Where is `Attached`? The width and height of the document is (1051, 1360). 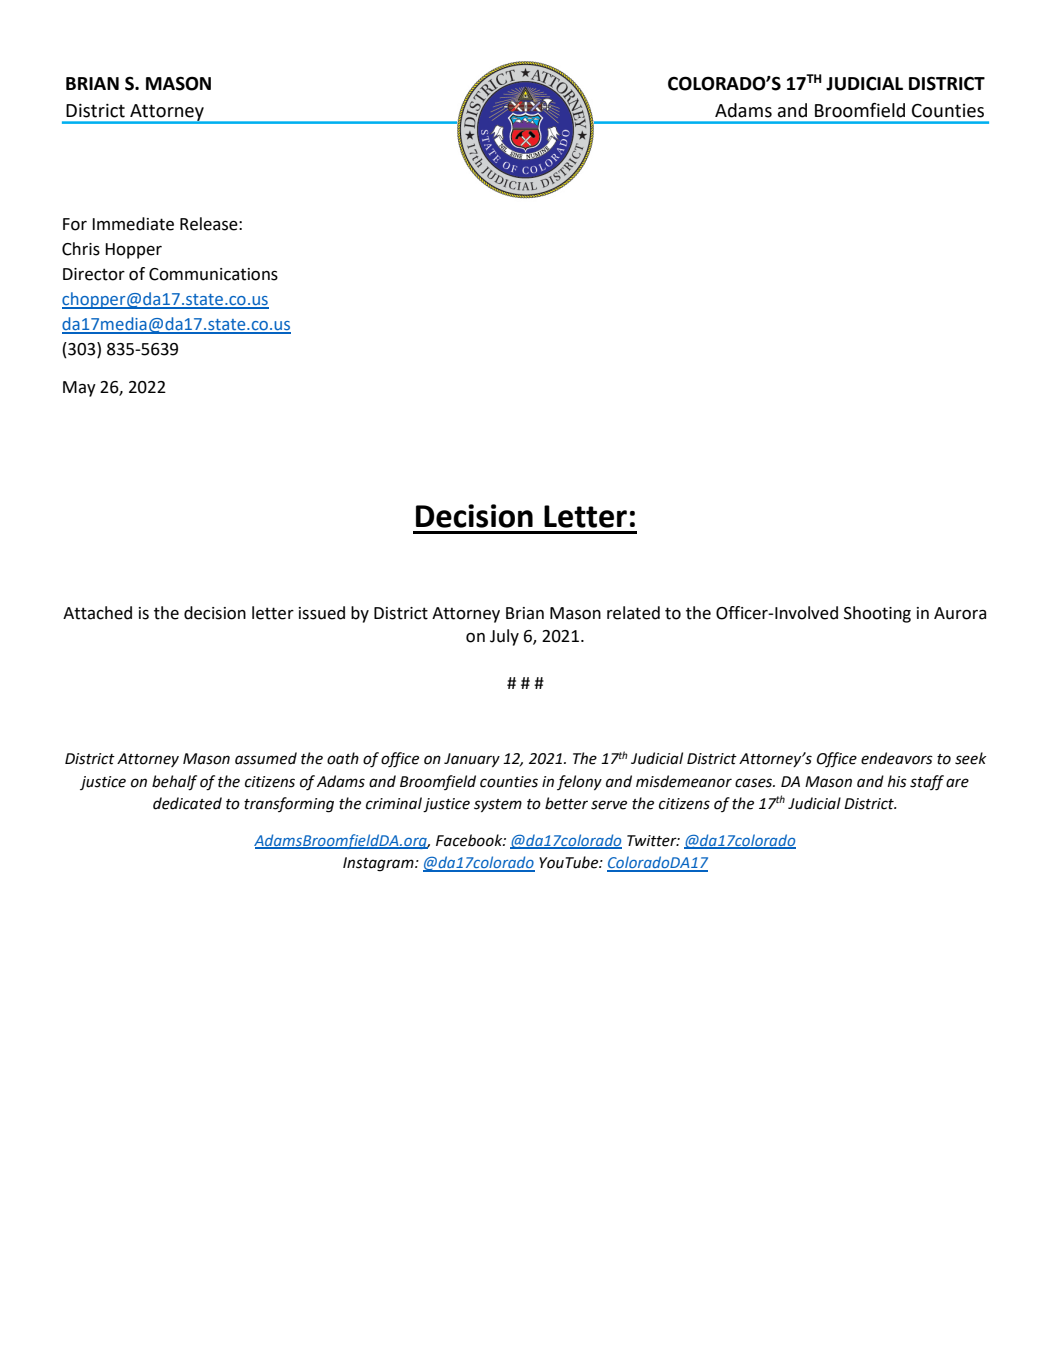 Attached is located at coordinates (97, 613).
